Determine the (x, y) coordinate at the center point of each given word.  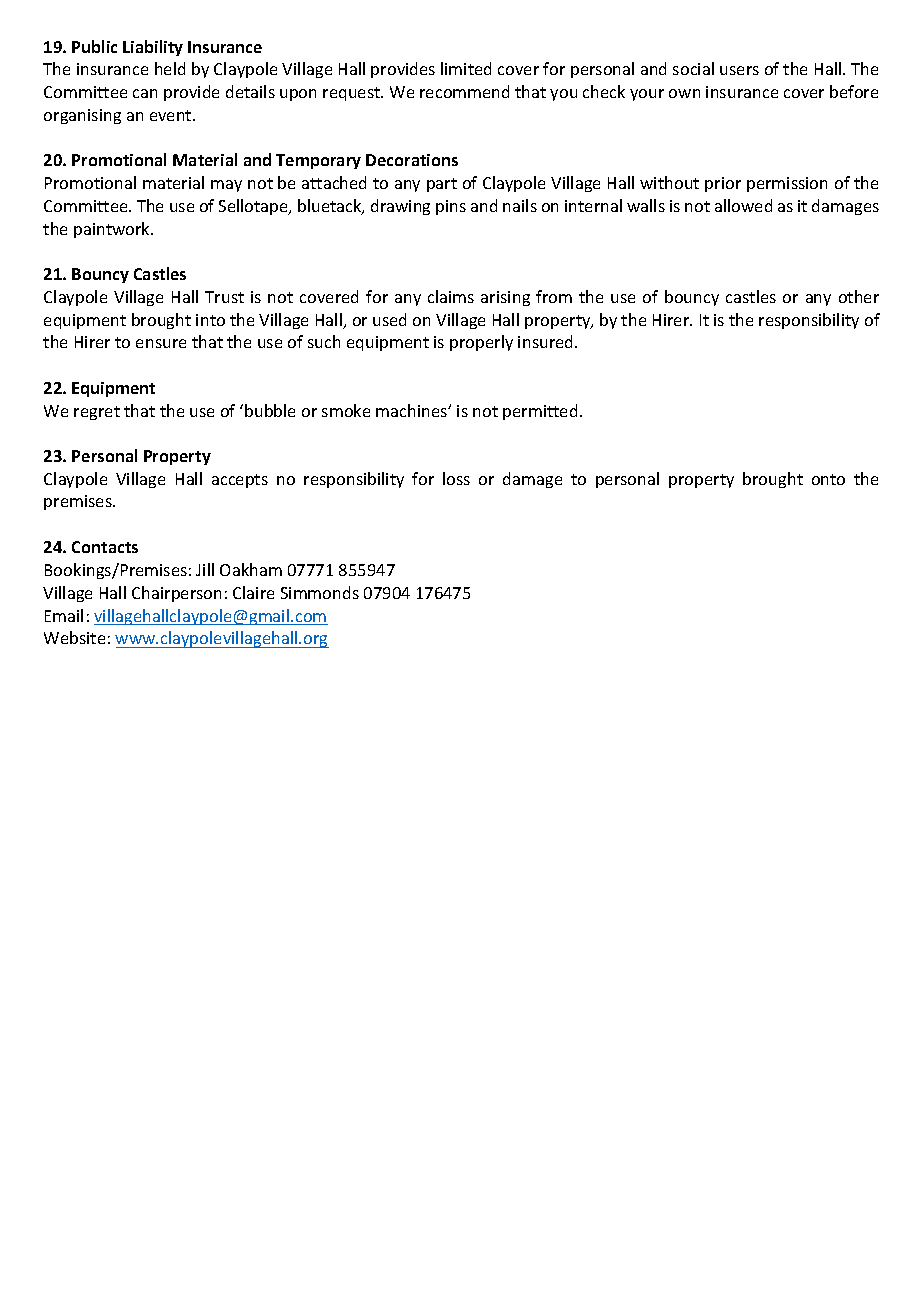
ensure (161, 343)
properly (481, 343)
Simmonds (320, 592)
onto (828, 479)
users (739, 70)
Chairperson (176, 594)
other (859, 296)
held (170, 68)
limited (466, 68)
